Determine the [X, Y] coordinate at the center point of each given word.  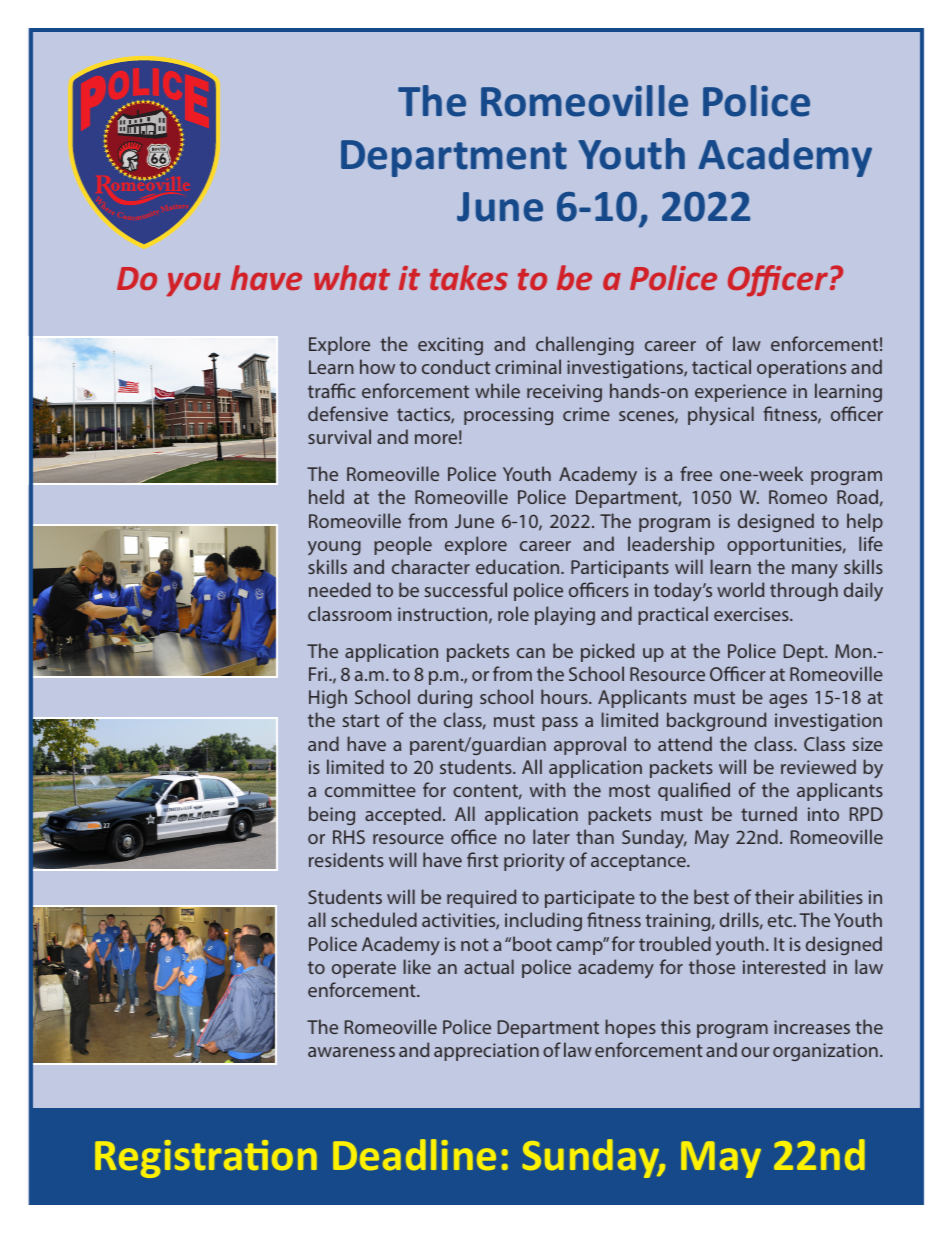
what [352, 277]
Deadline [414, 1154]
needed [340, 589]
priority [534, 862]
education [519, 566]
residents [346, 859]
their [774, 896]
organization [825, 1052]
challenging [585, 345]
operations [801, 369]
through [804, 591]
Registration [206, 1159]
